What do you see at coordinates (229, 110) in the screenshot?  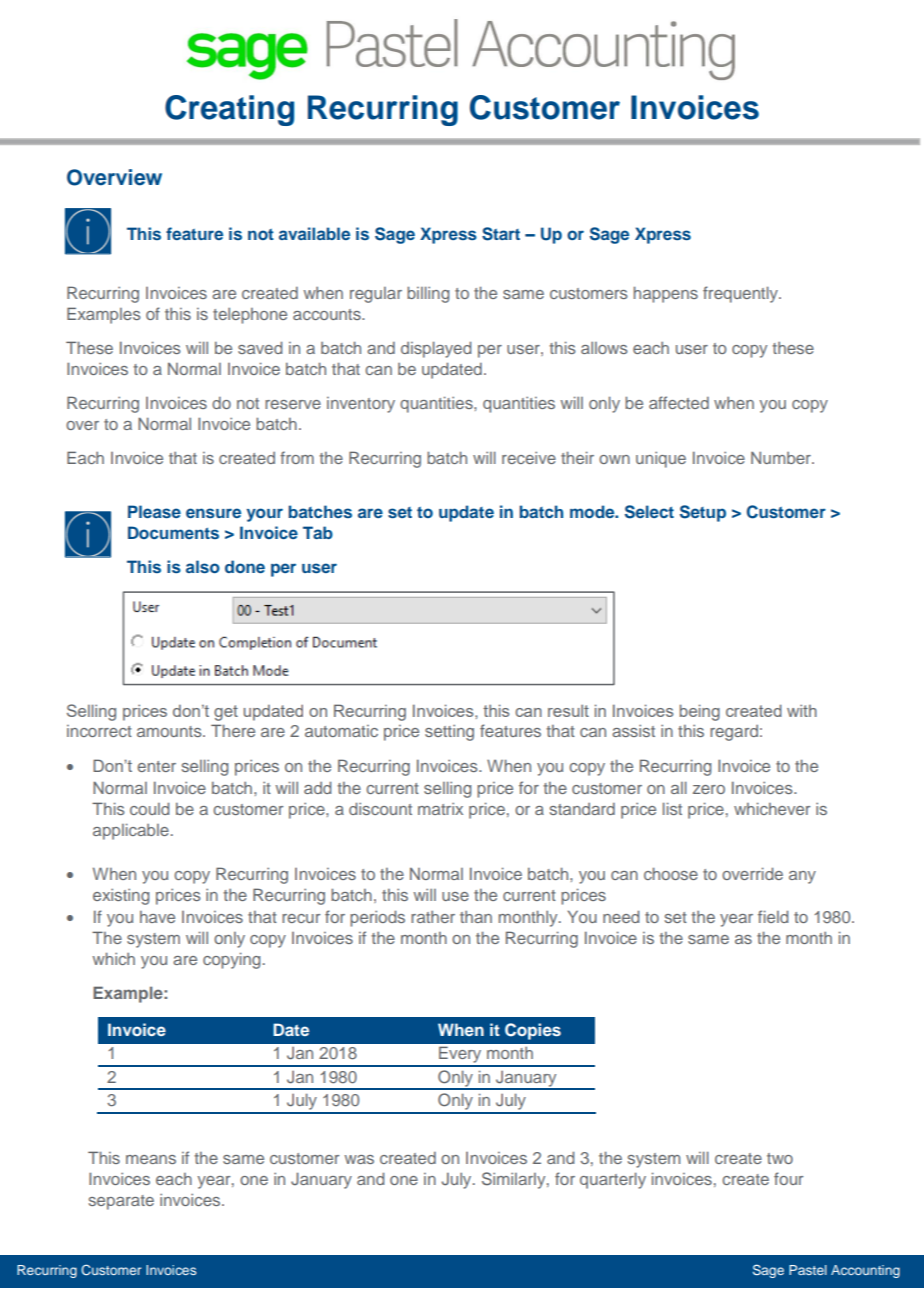 I see `Creating` at bounding box center [229, 110].
